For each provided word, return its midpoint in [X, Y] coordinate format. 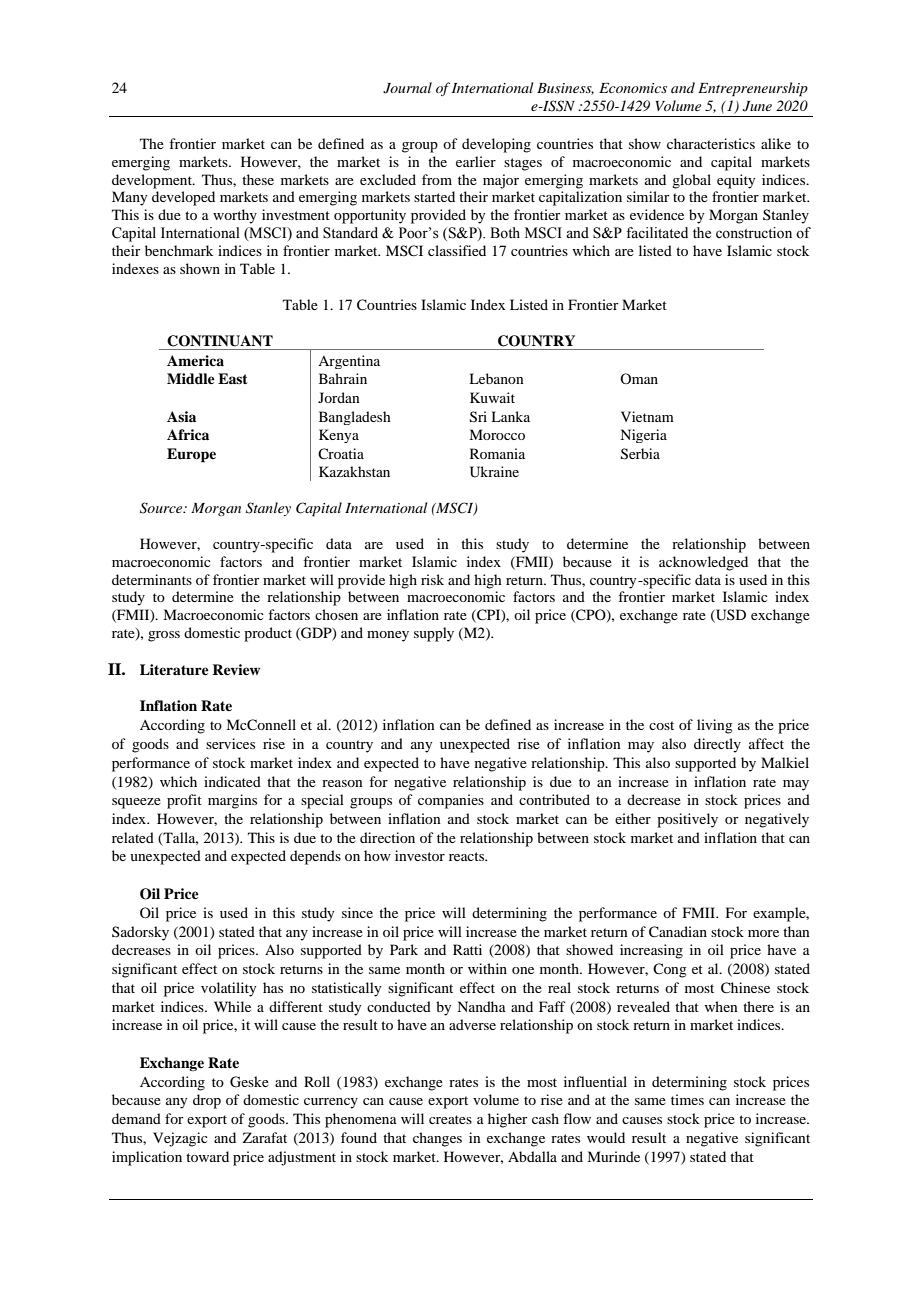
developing [496, 145]
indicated [232, 781]
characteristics [711, 143]
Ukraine [494, 472]
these [258, 179]
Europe [191, 455]
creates [450, 1119]
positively [687, 820]
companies [451, 801]
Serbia [640, 454]
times [687, 1099]
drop [207, 1101]
